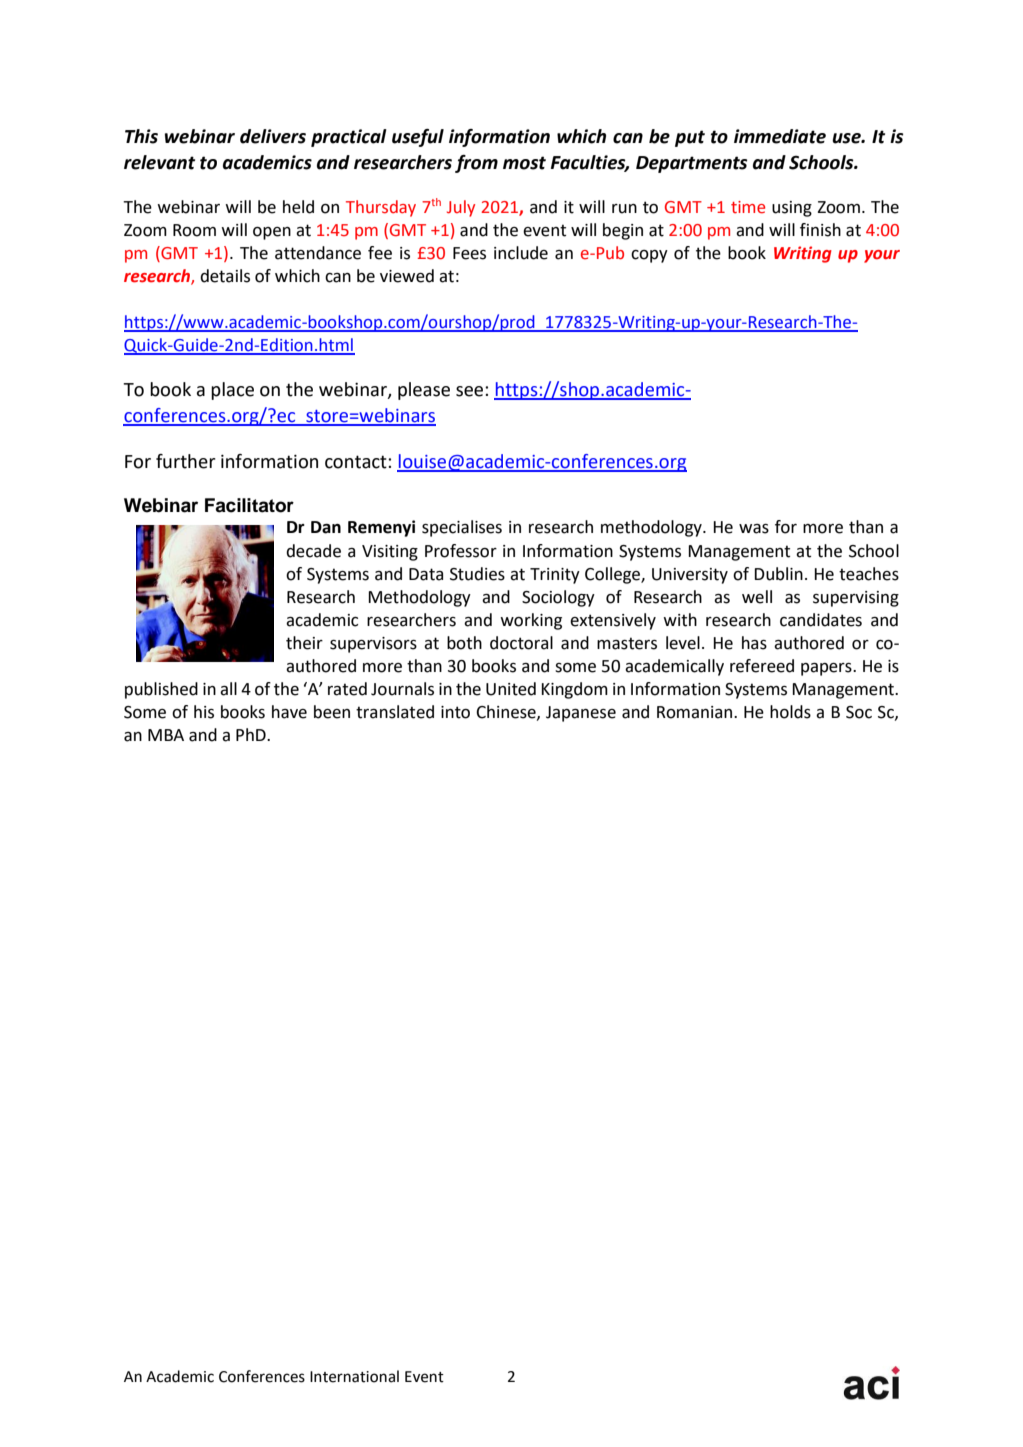  I want to click on delivers, so click(273, 136).
